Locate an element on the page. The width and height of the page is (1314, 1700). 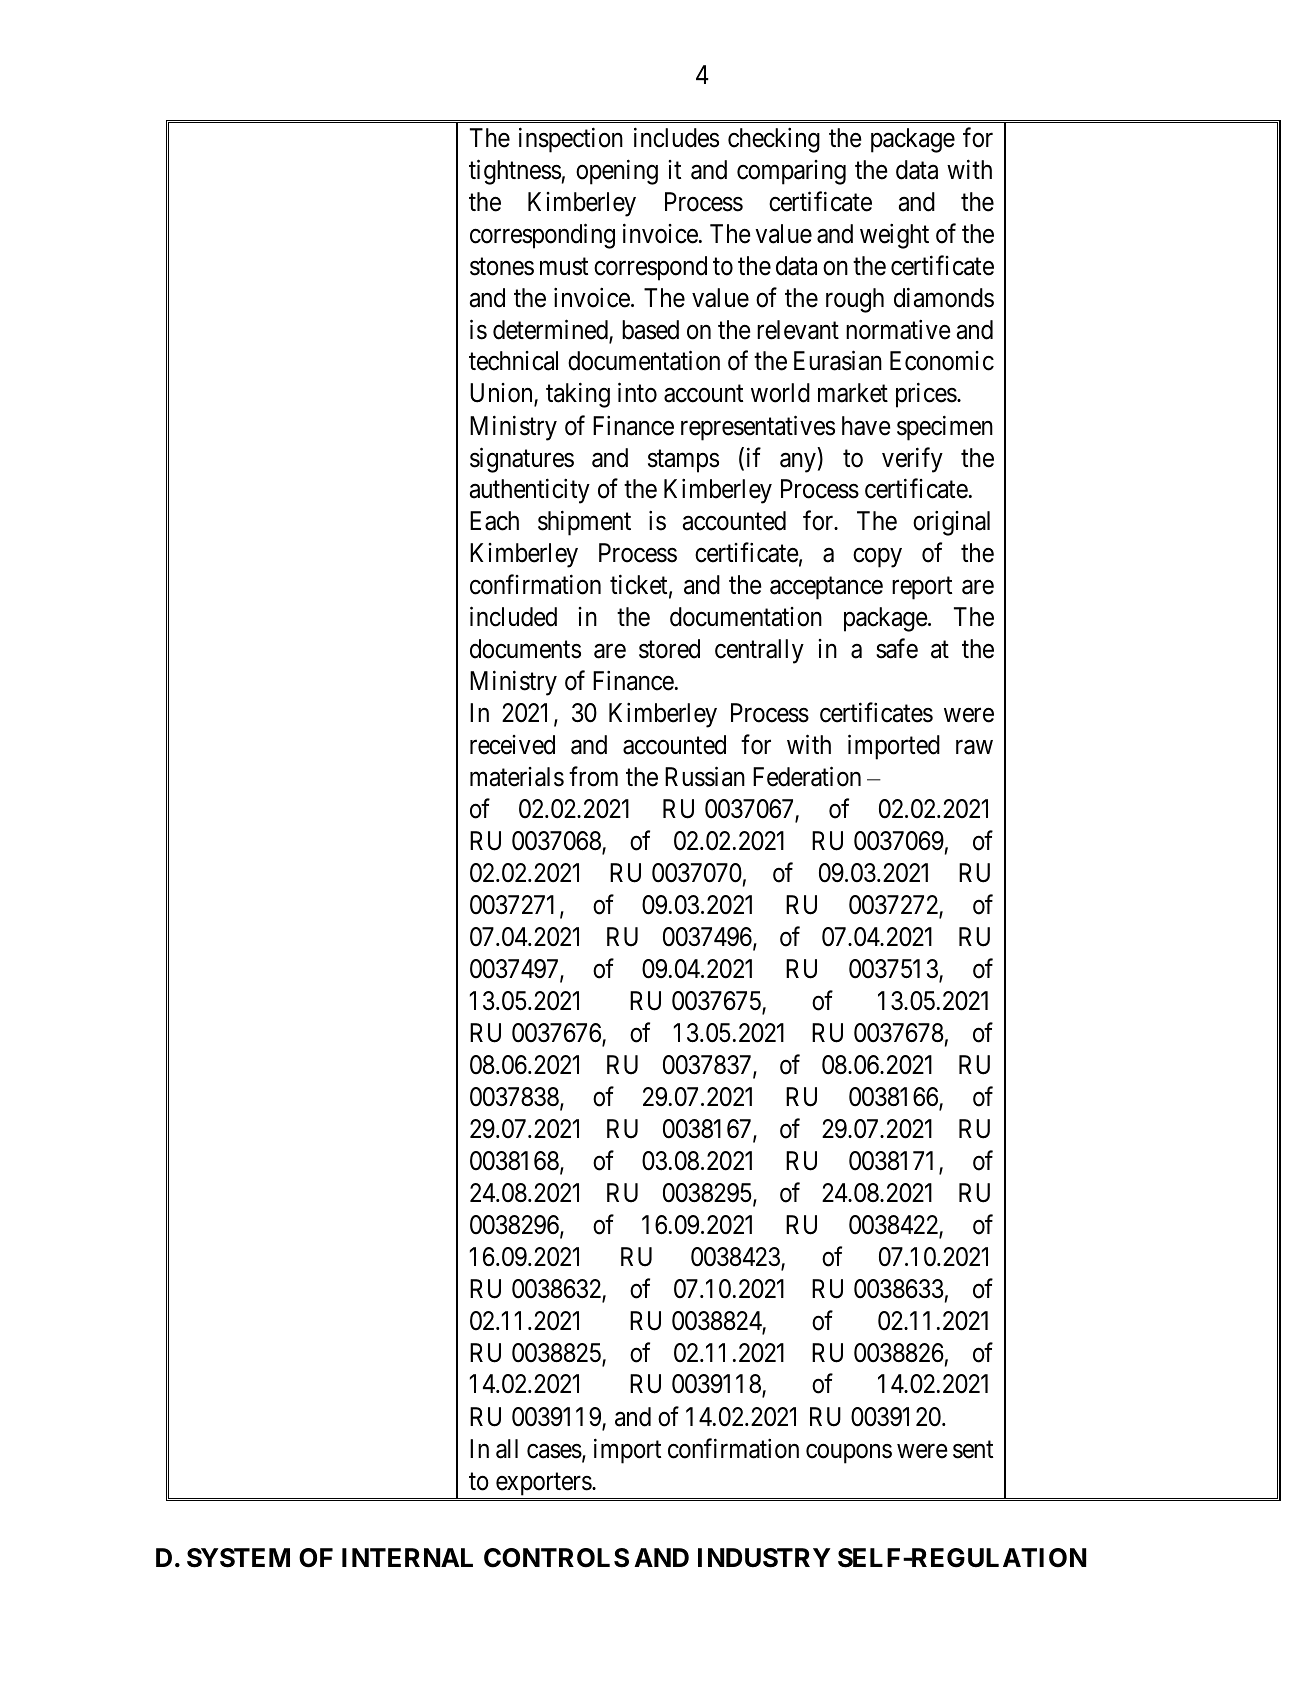
received is located at coordinates (512, 745).
